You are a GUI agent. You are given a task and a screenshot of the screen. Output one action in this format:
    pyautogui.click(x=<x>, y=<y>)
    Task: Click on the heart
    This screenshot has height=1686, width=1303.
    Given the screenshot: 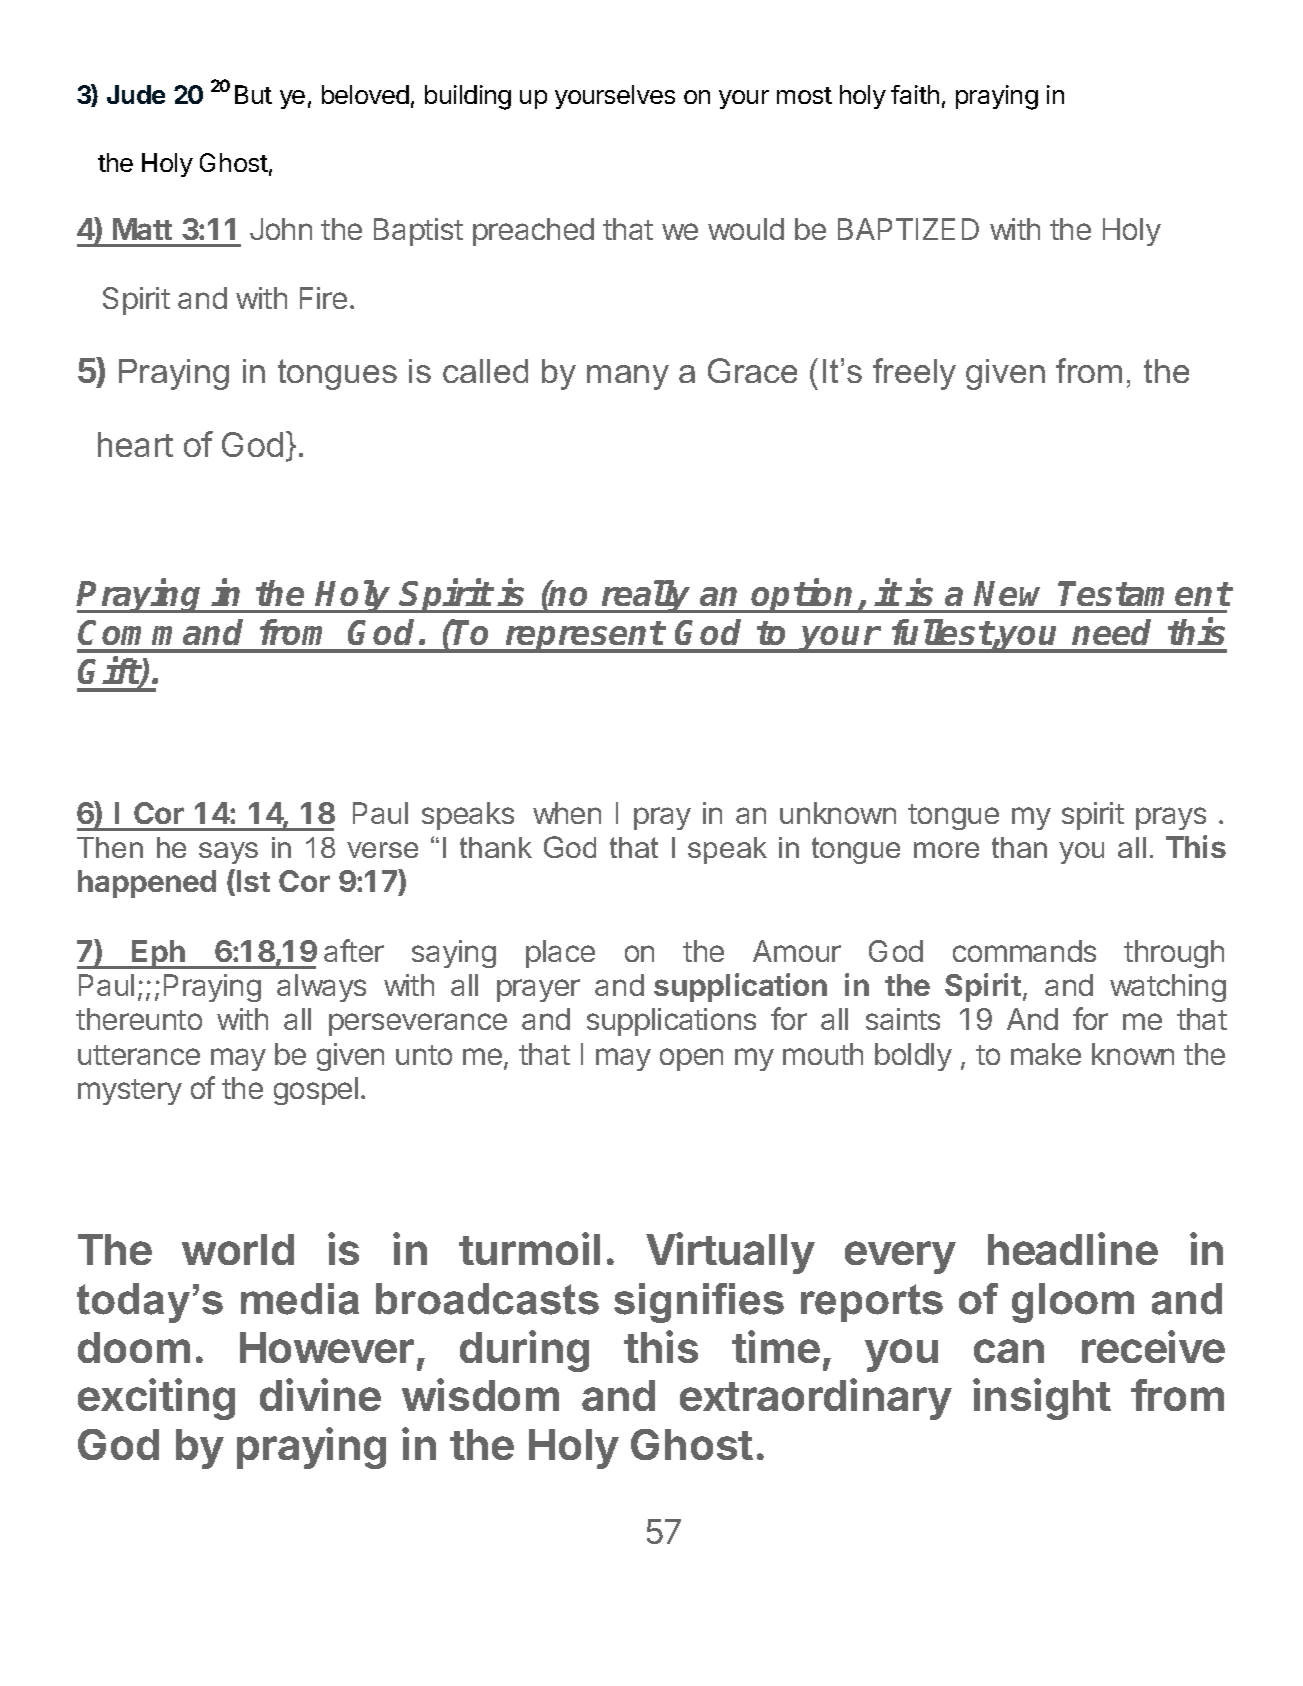 What is the action you would take?
    pyautogui.click(x=135, y=444)
